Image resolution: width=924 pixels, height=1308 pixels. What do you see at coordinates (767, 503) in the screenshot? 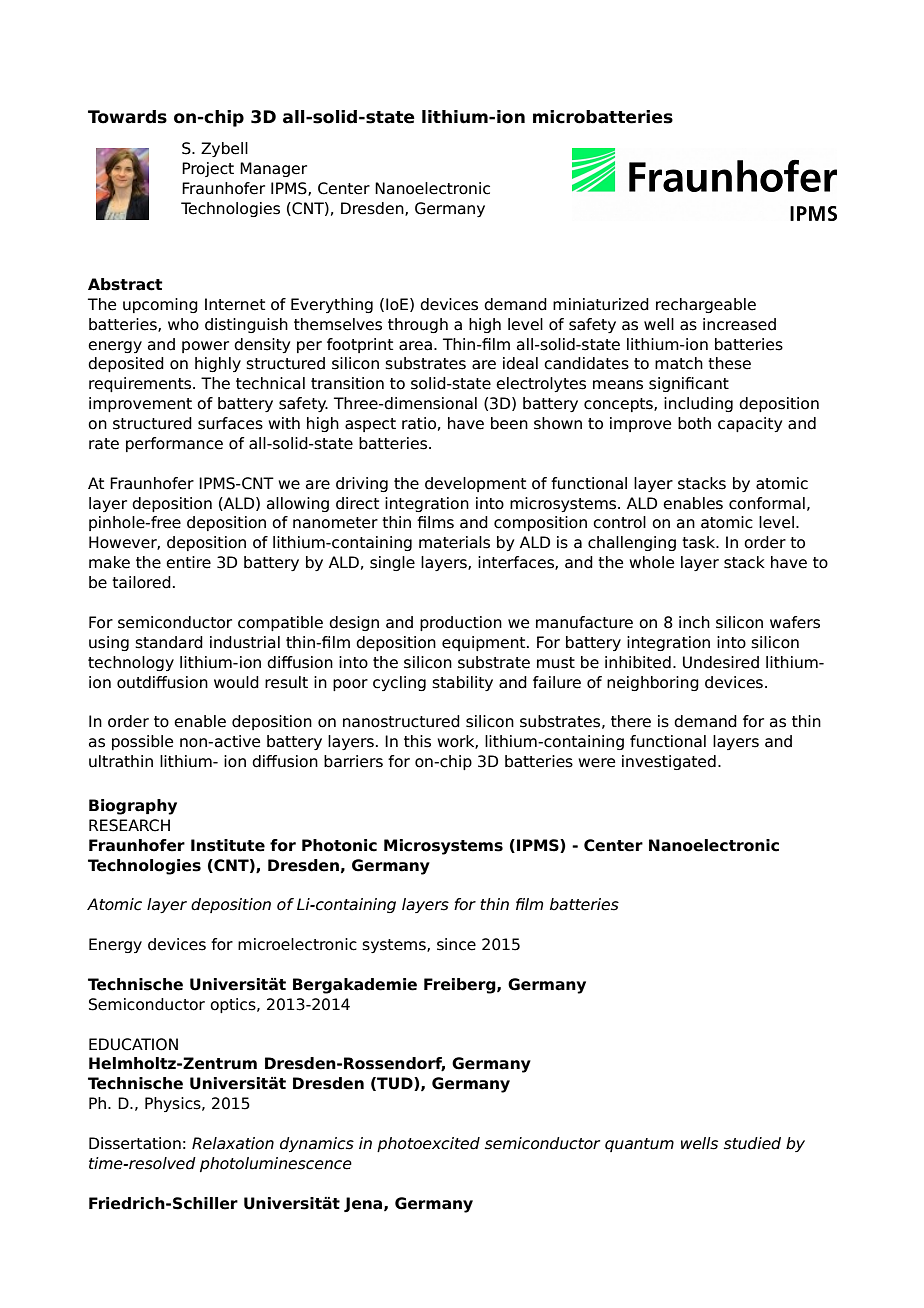
I see `conformal` at bounding box center [767, 503].
